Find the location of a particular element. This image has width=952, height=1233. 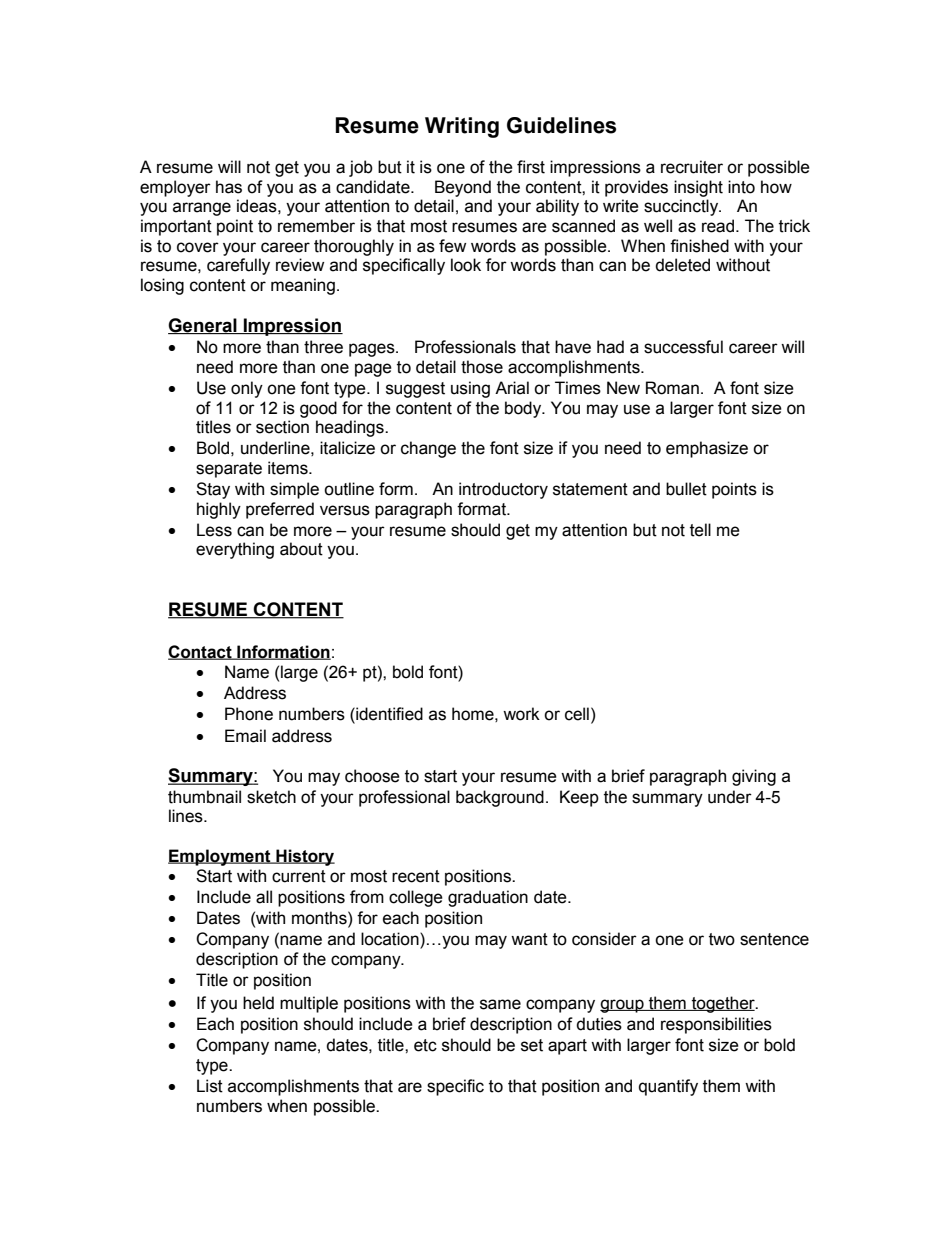

Writing is located at coordinates (462, 127).
